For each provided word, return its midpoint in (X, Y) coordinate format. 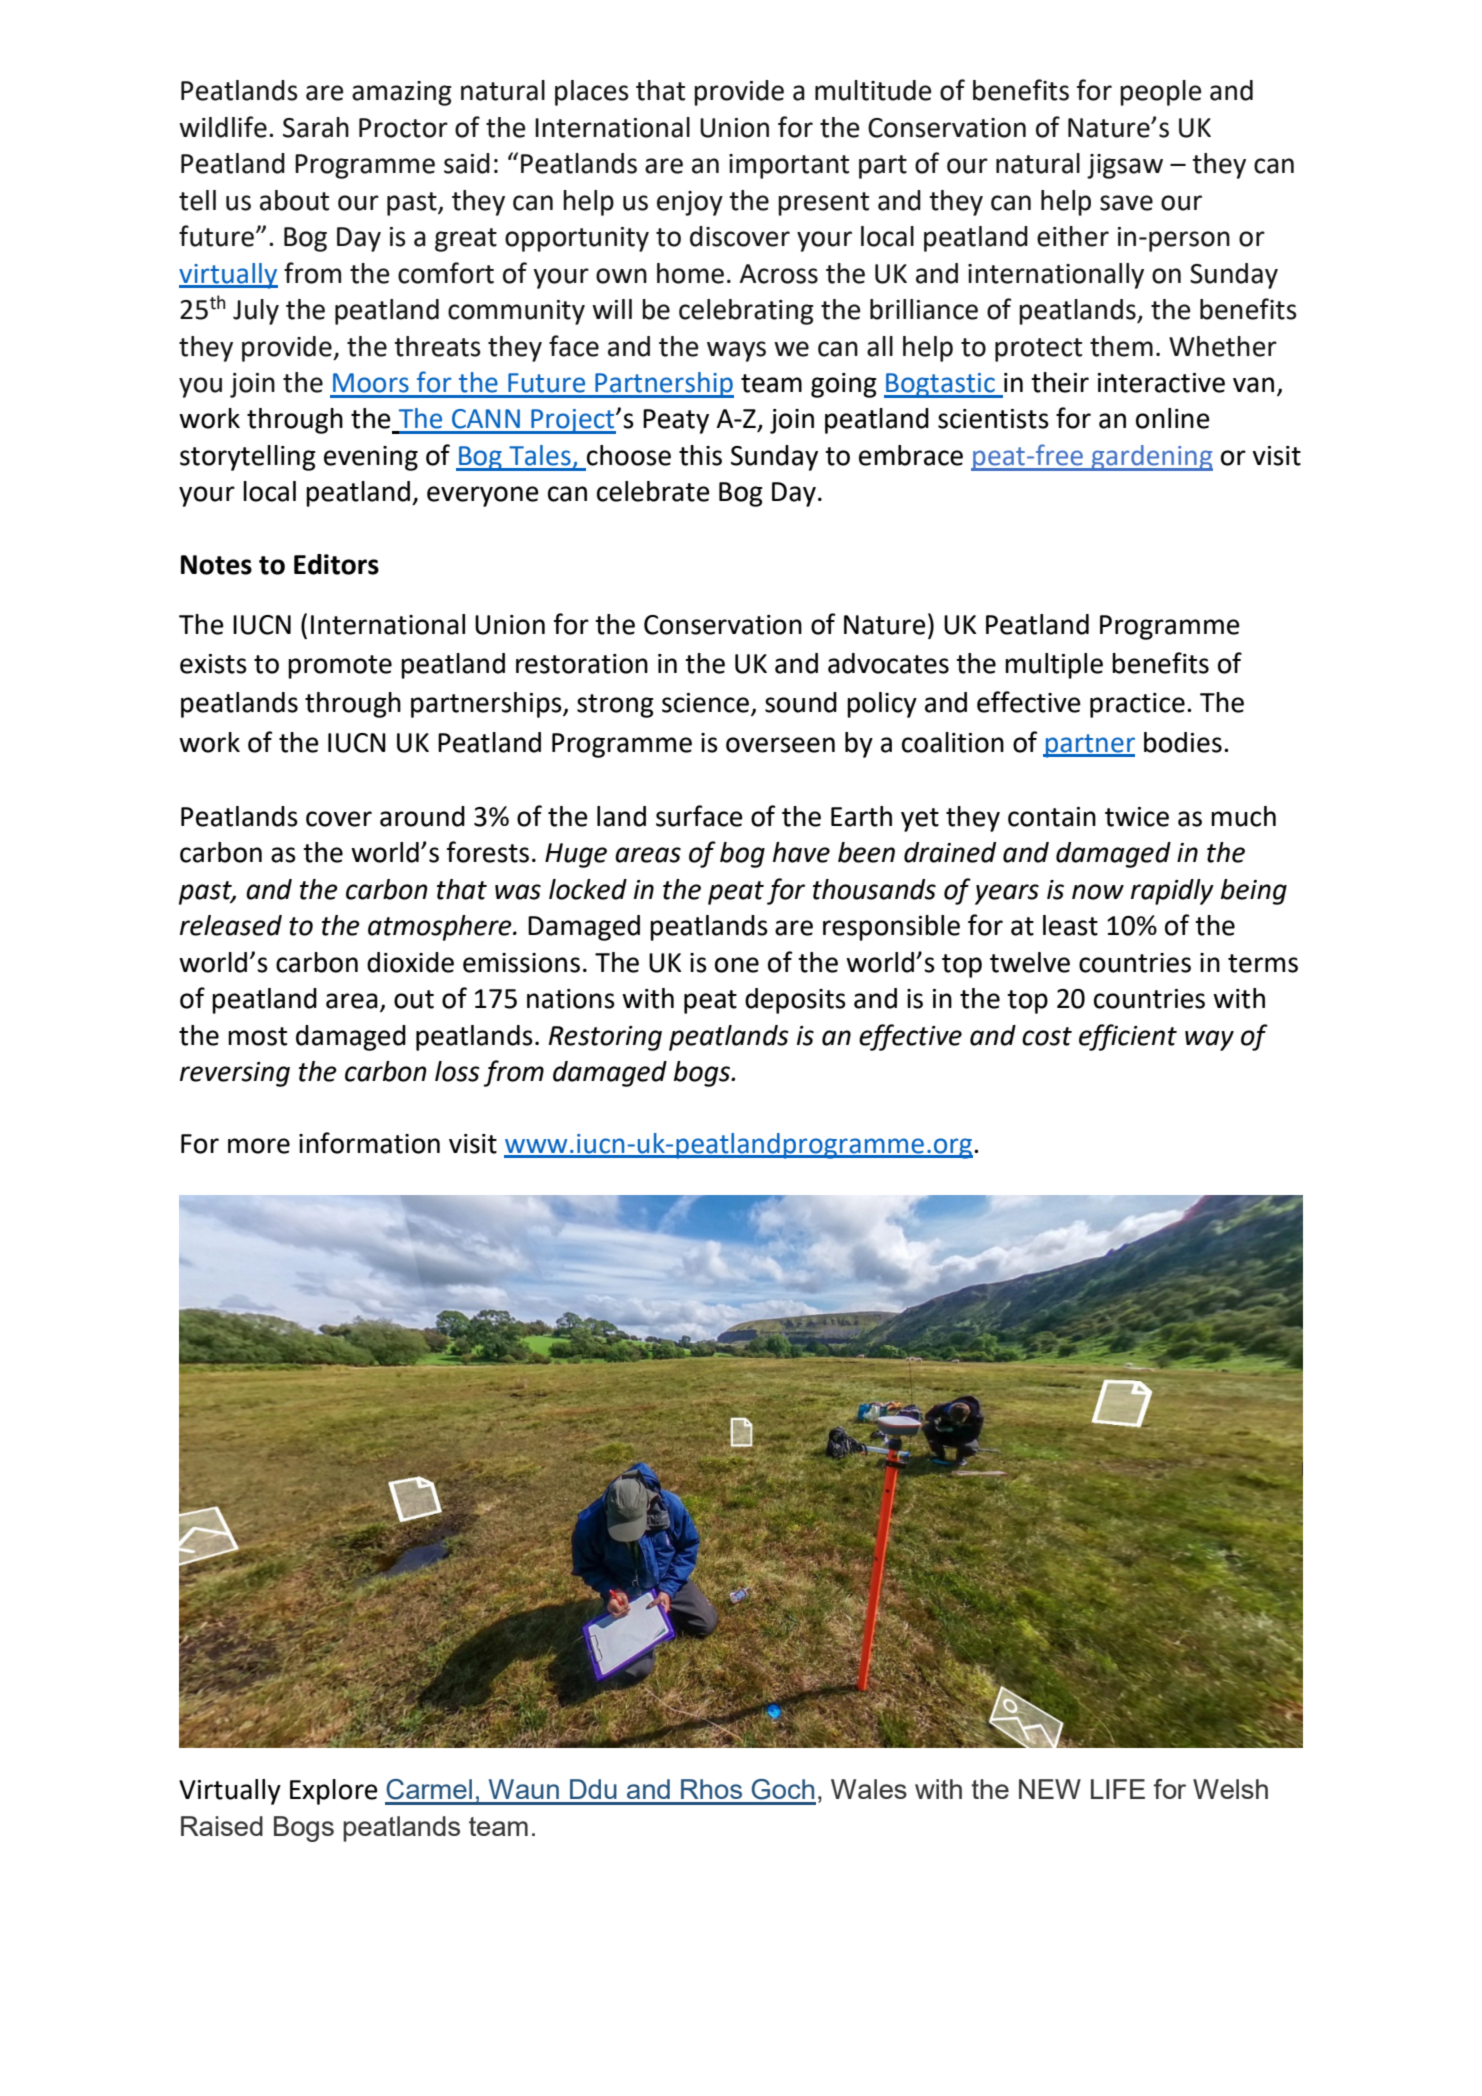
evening (371, 458)
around (422, 816)
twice (1137, 817)
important (789, 166)
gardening (1151, 458)
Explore (334, 1792)
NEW (1050, 1789)
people (1160, 93)
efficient (1128, 1037)
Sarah (316, 127)
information (369, 1143)
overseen (780, 745)
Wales (869, 1789)
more (259, 1146)
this (700, 455)
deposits (795, 1001)
